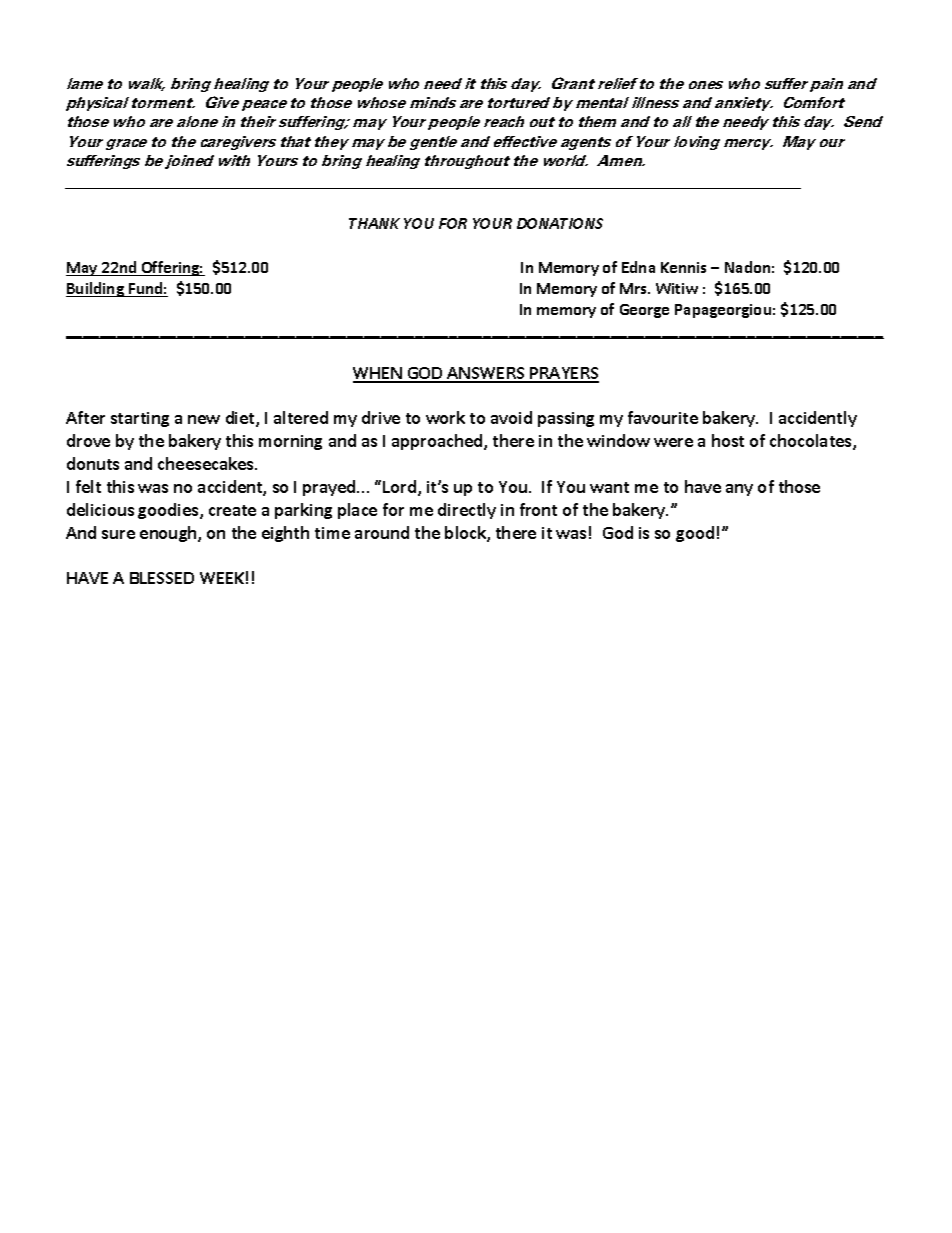 This screenshot has height=1233, width=952. Describe the element at coordinates (560, 223) in the screenshot. I see `DONATIONS` at that location.
